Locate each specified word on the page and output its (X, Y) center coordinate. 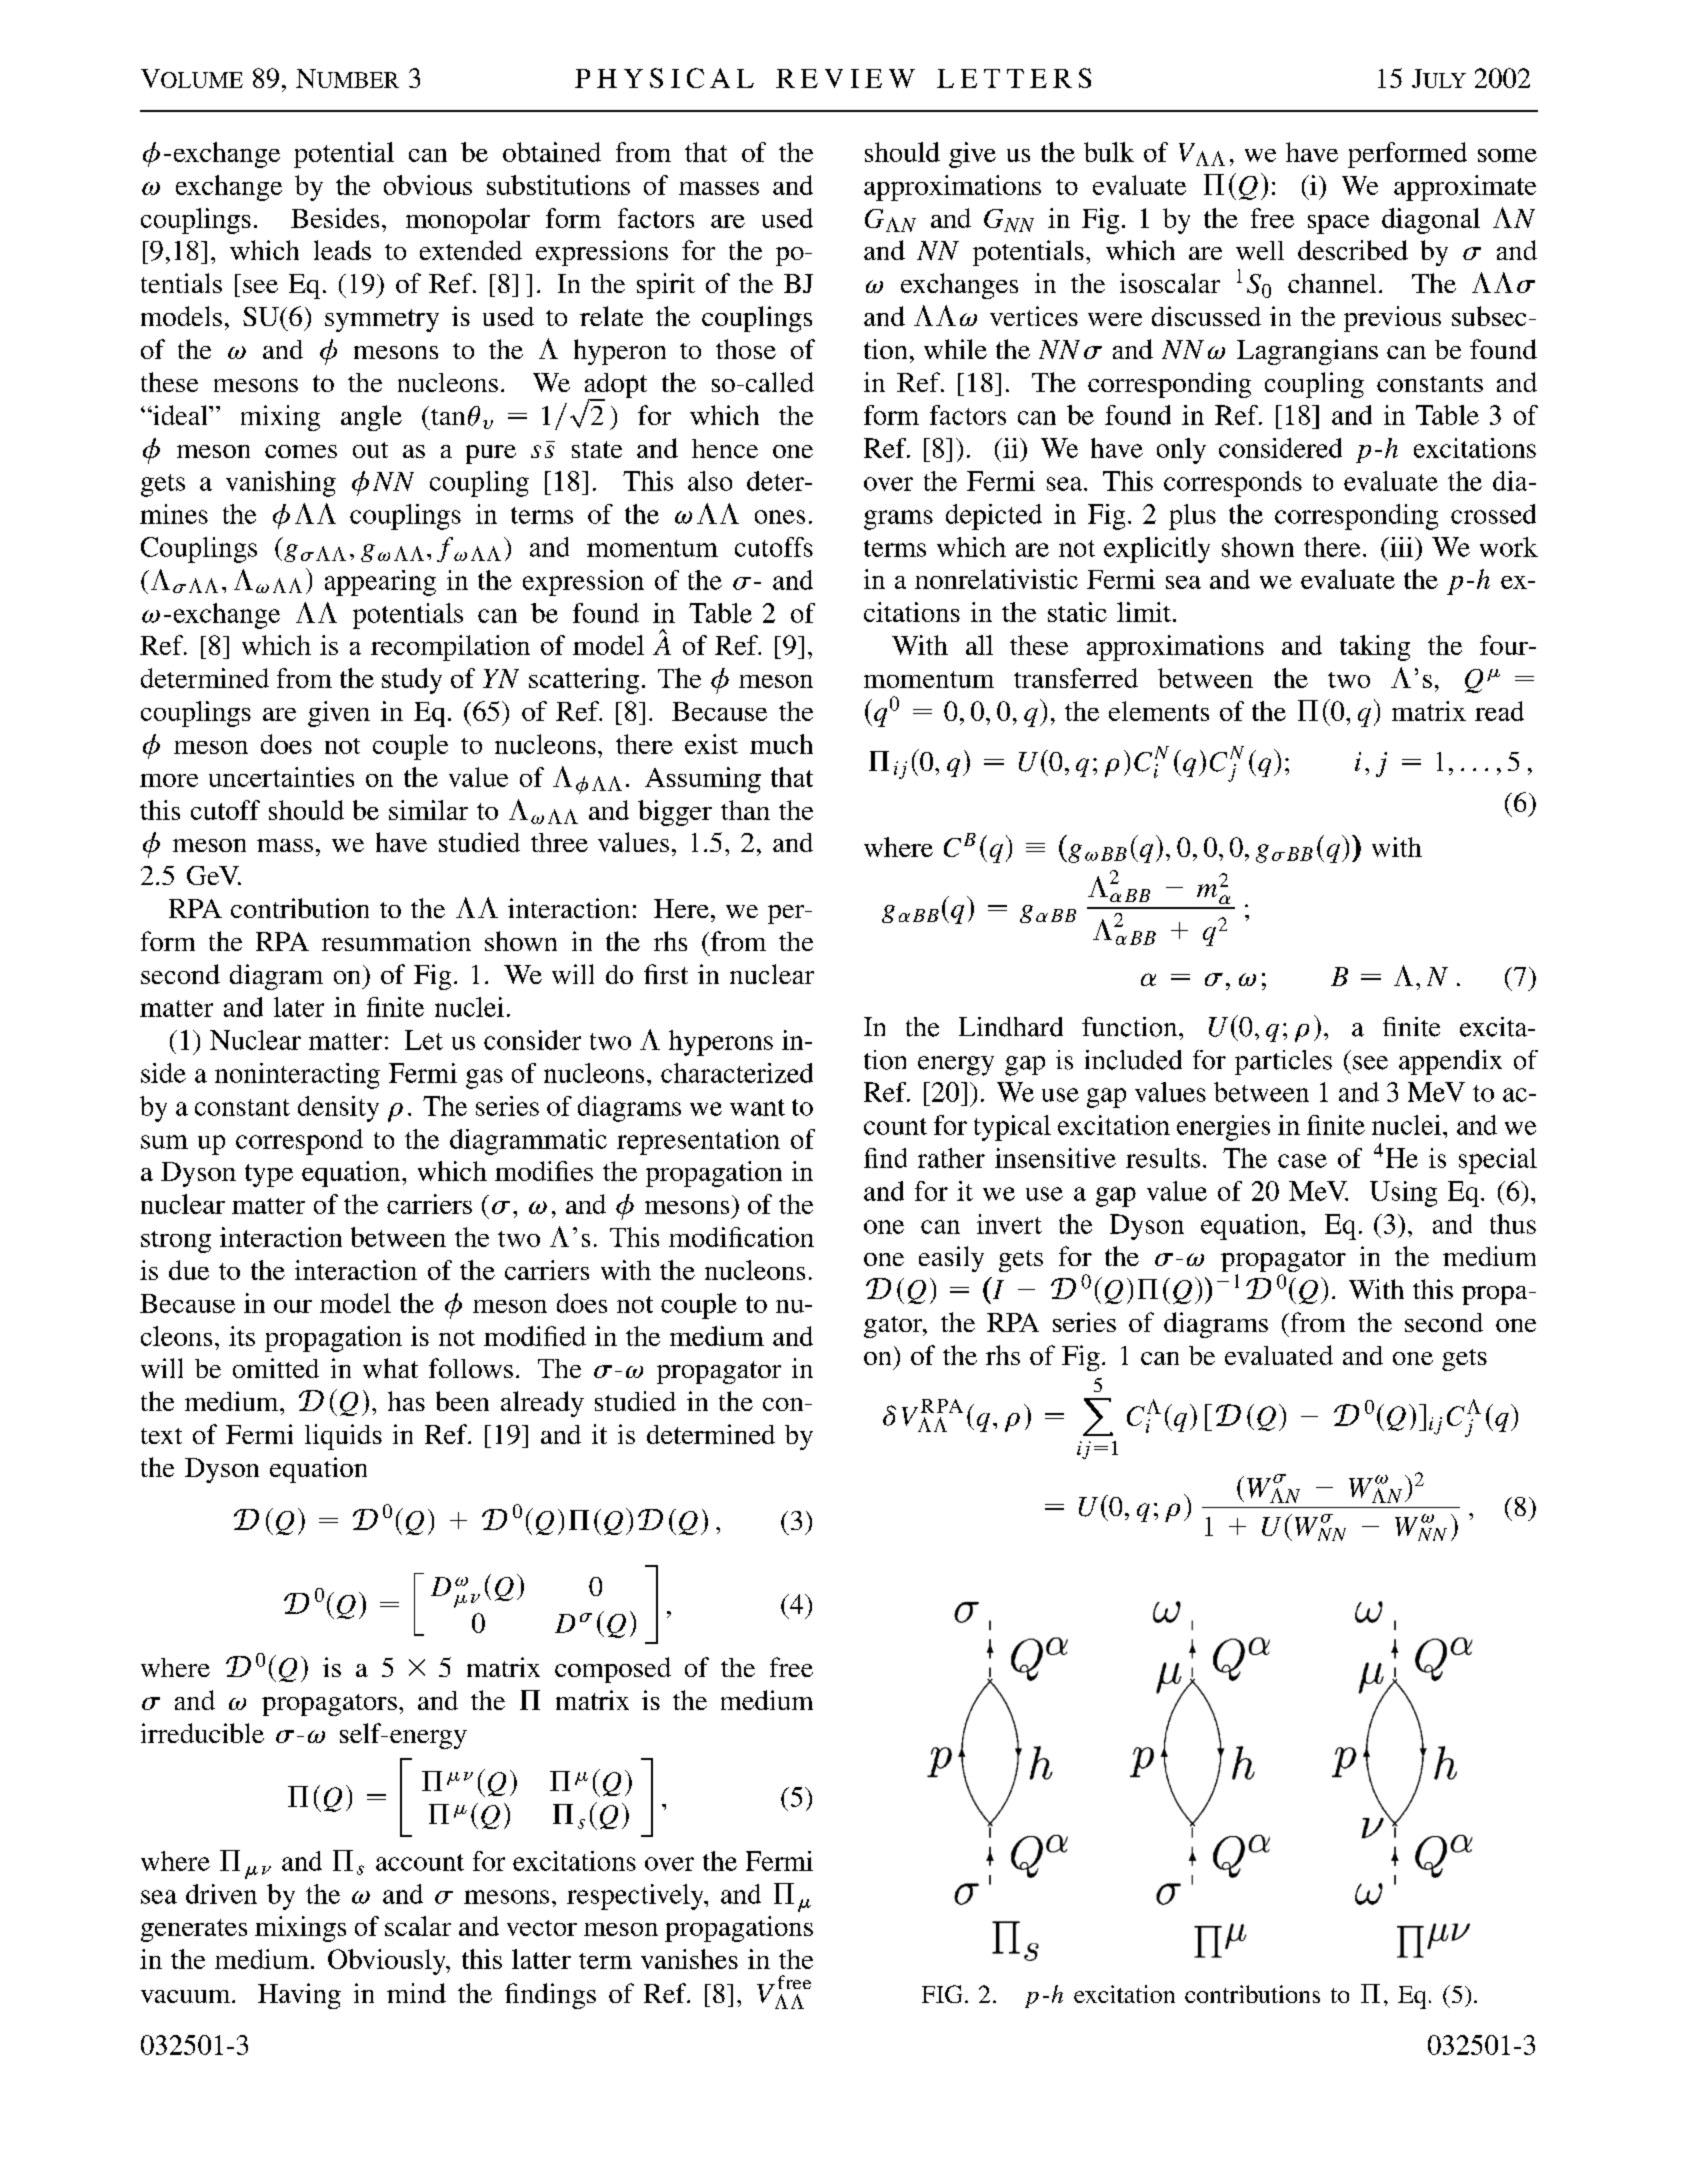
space (1338, 224)
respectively (636, 1897)
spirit (666, 286)
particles (1283, 1062)
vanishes (689, 1959)
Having (299, 1996)
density (338, 1109)
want (757, 1107)
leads (342, 250)
